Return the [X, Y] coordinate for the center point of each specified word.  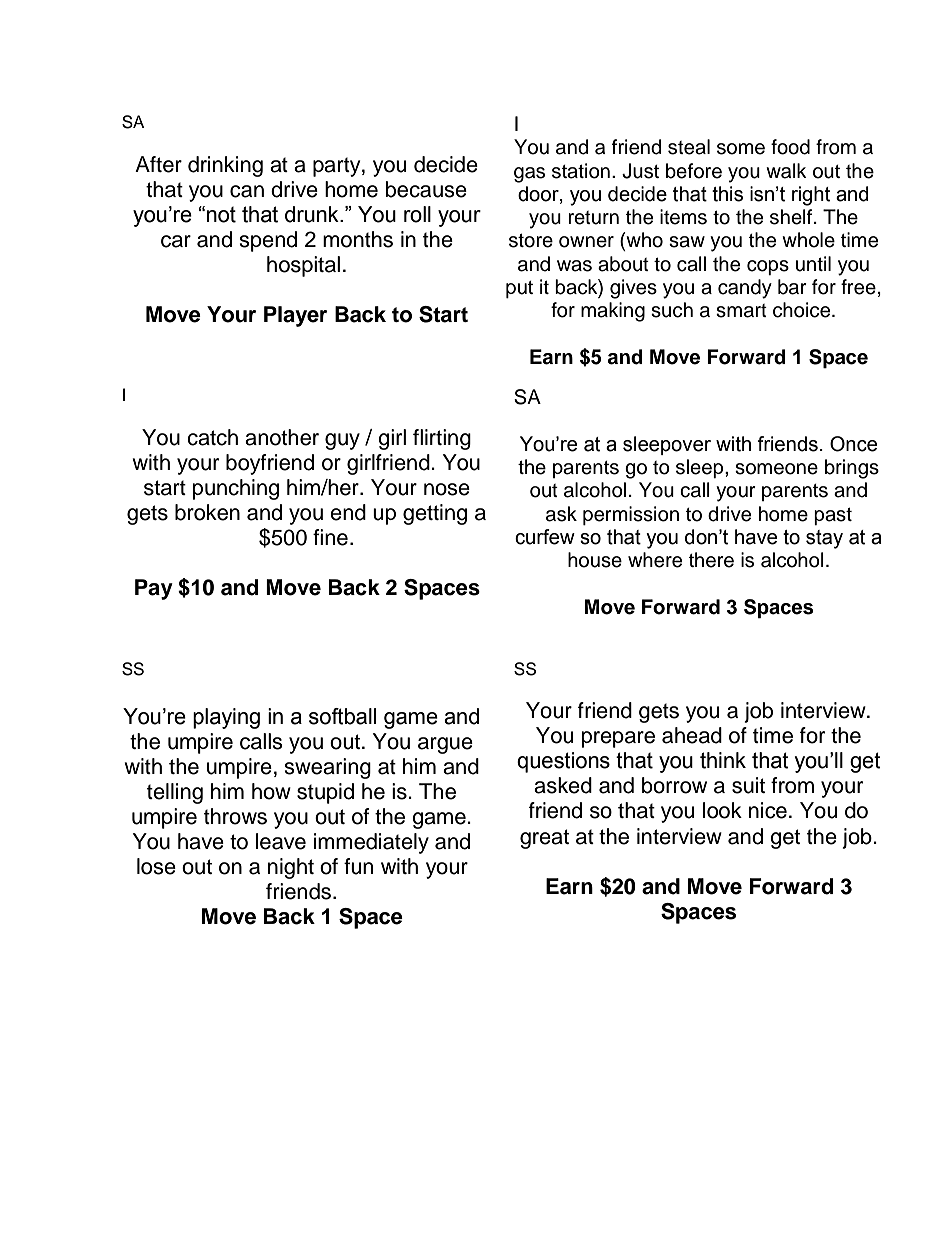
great [544, 839]
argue [445, 745]
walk [786, 171]
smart [741, 311]
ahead [692, 735]
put [519, 289]
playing [226, 718]
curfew [545, 537]
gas [529, 175]
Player [295, 316]
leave [281, 841]
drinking [225, 166]
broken [207, 512]
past [833, 516]
